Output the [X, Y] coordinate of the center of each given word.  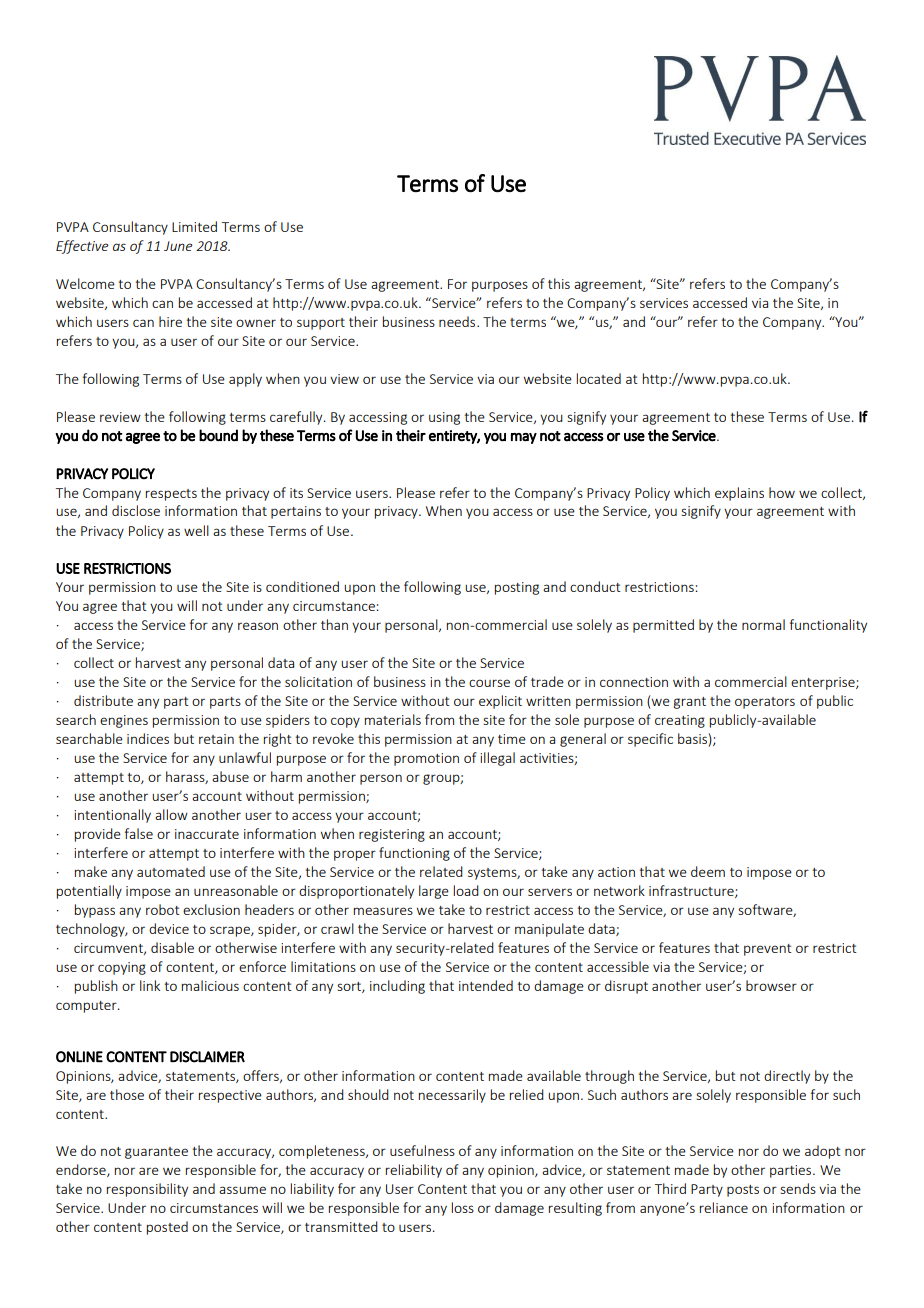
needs [458, 321]
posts [743, 1191]
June [178, 246]
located [599, 378]
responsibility [147, 1190]
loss [463, 1207]
